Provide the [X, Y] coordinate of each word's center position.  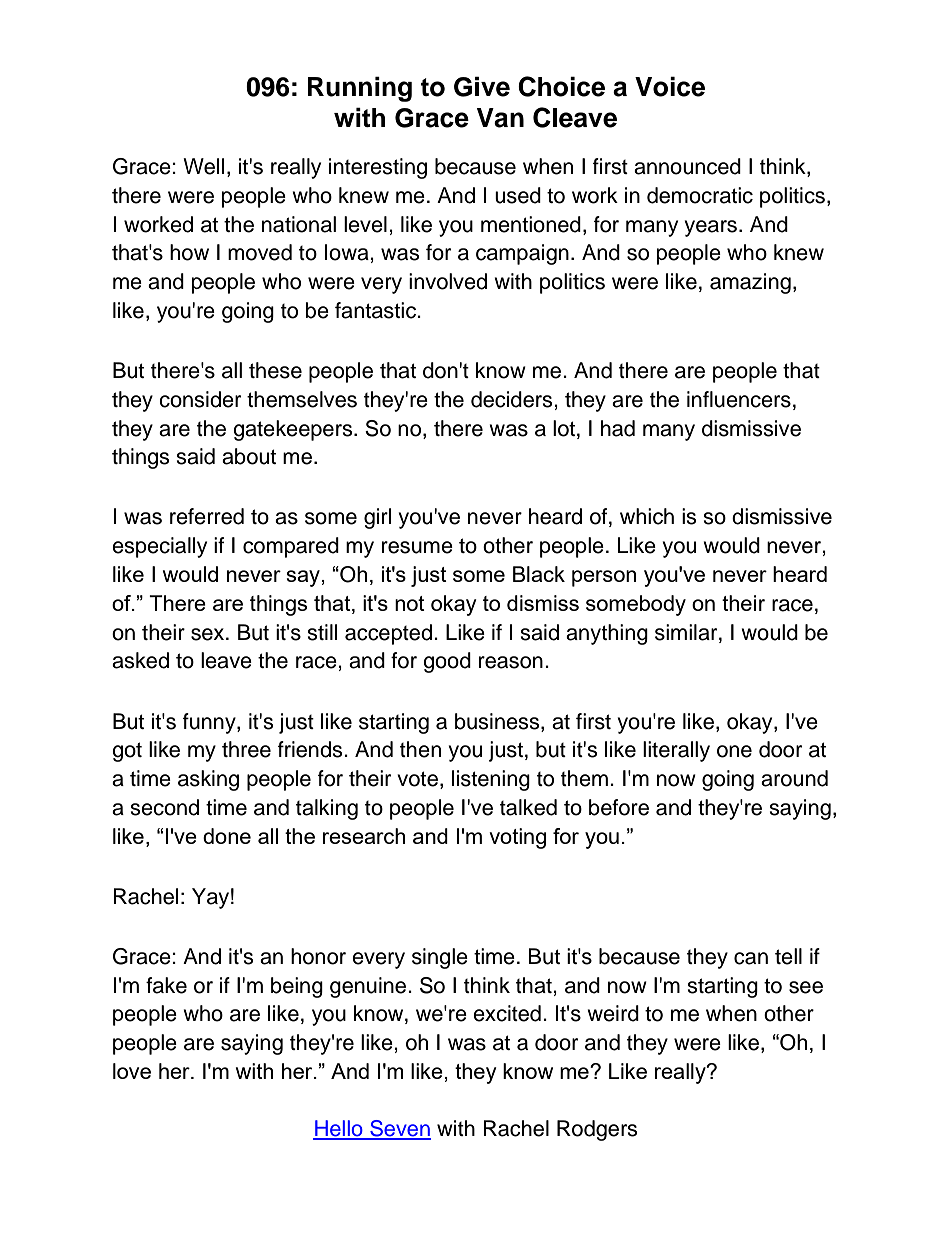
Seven [399, 1129]
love [132, 1071]
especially [159, 547]
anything [607, 634]
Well [203, 166]
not [410, 603]
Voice [670, 86]
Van [500, 118]
